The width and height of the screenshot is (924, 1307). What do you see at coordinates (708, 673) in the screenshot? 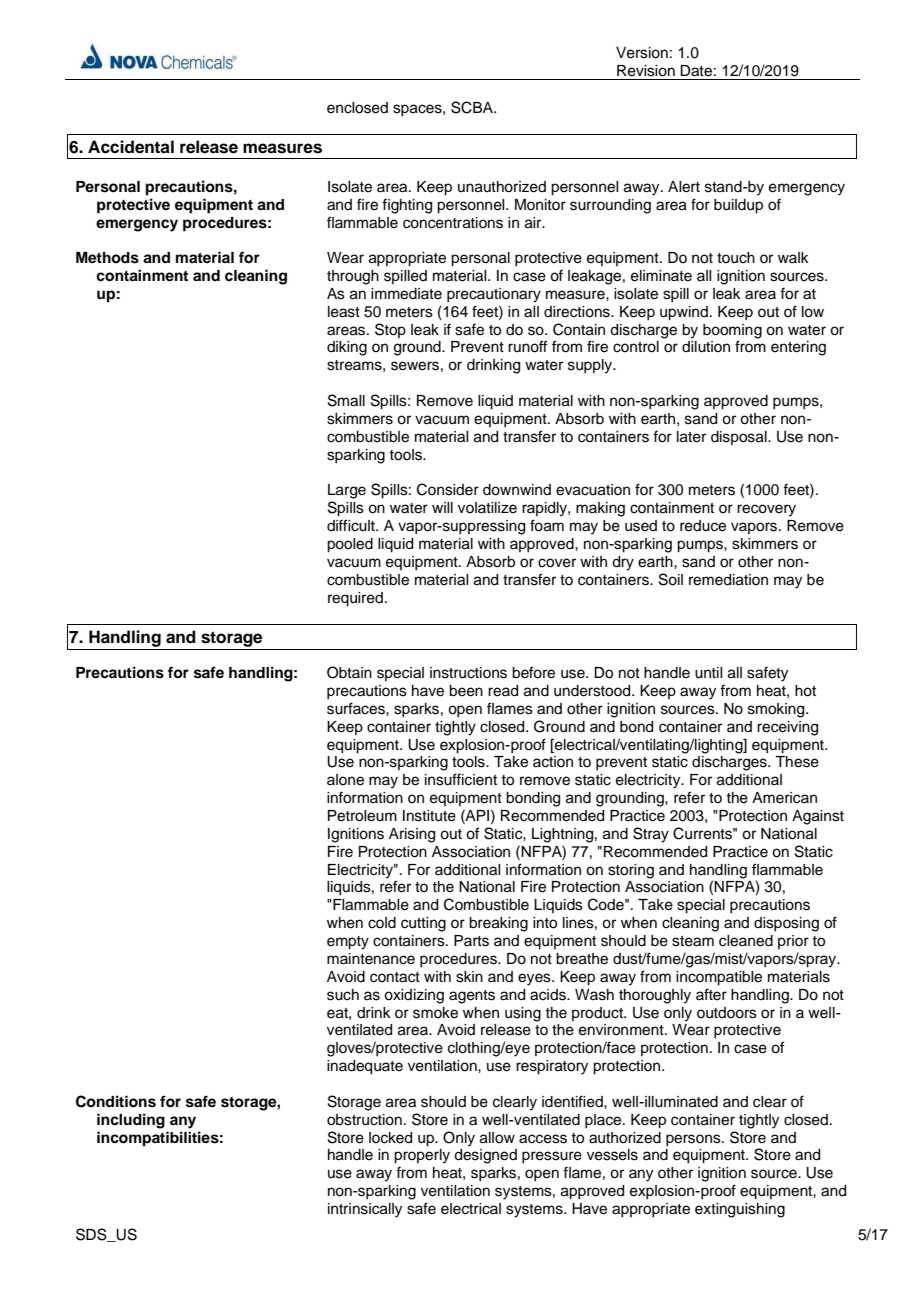
I see `until` at bounding box center [708, 673].
